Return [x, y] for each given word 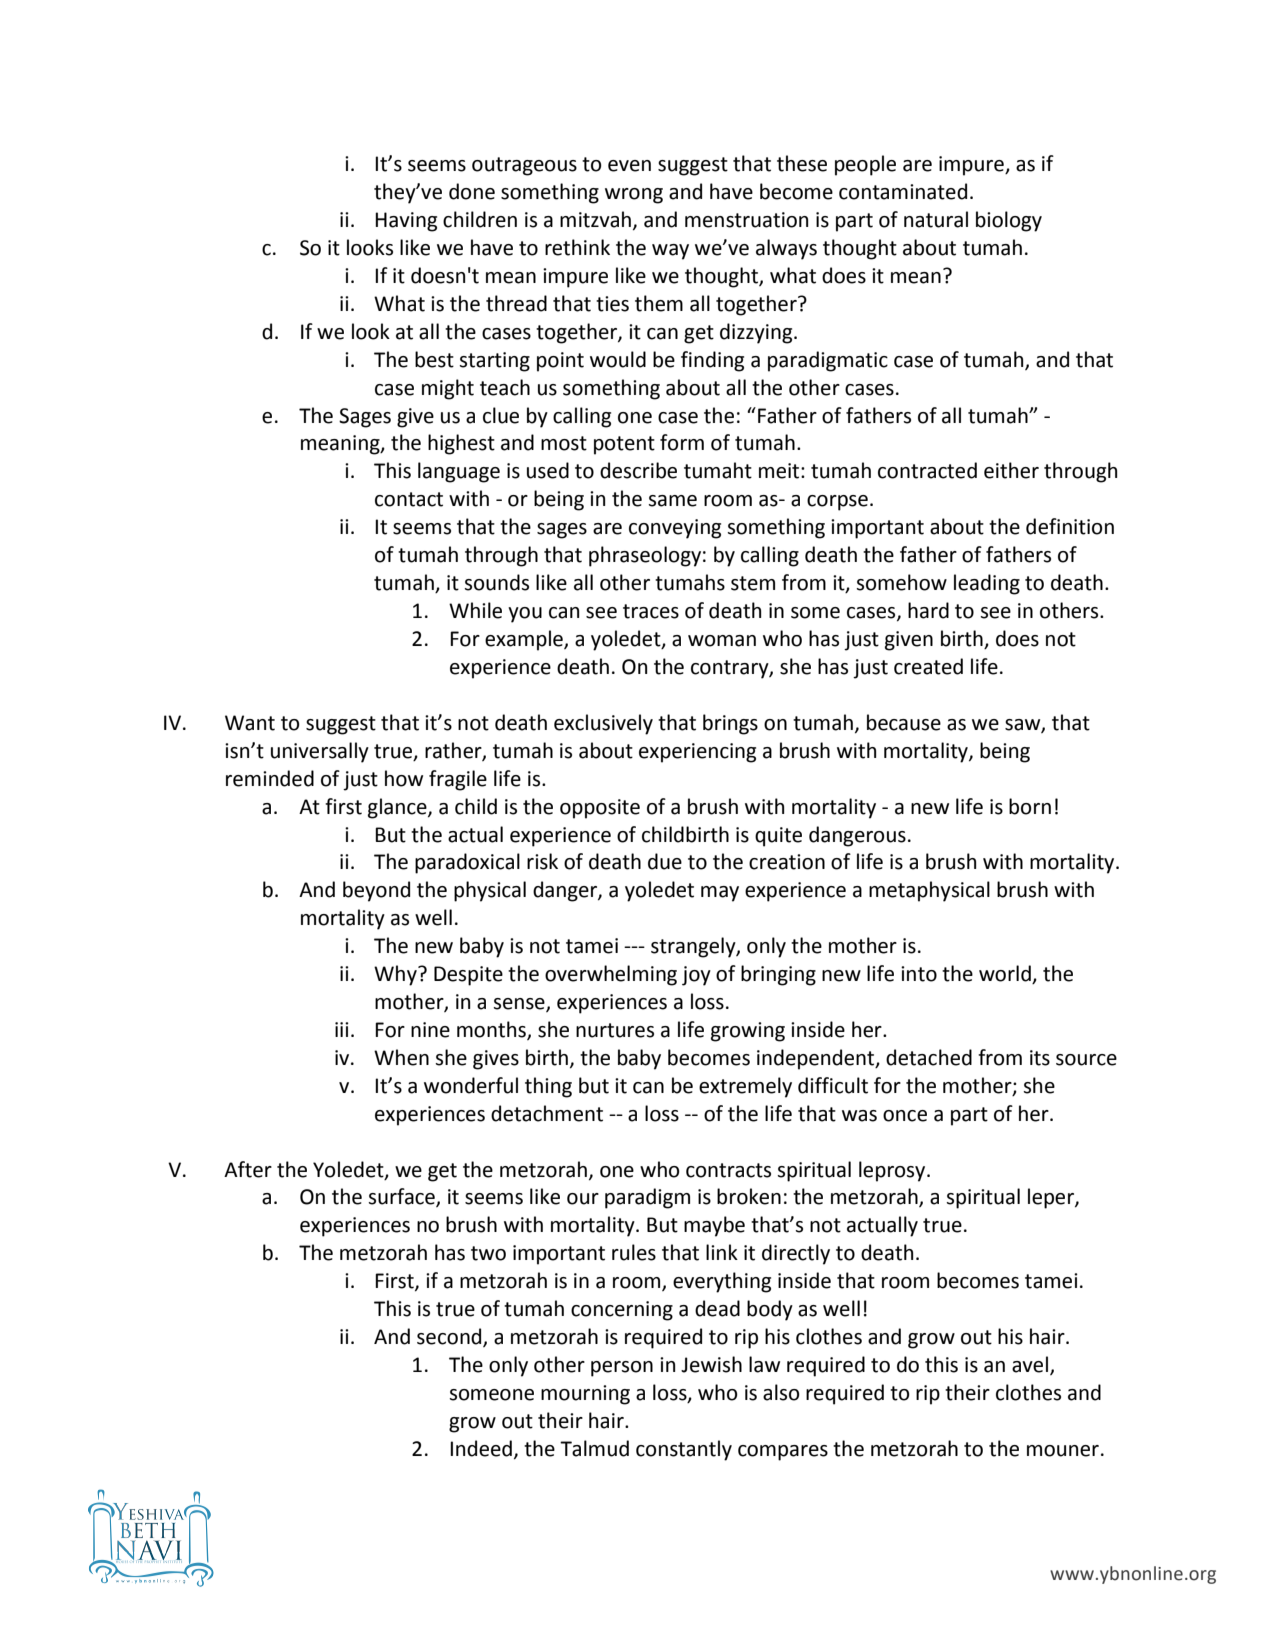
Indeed [481, 1448]
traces [651, 611]
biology [1009, 221]
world [1006, 974]
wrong [634, 196]
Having [406, 222]
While [475, 610]
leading [987, 584]
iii [342, 1029]
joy [696, 976]
